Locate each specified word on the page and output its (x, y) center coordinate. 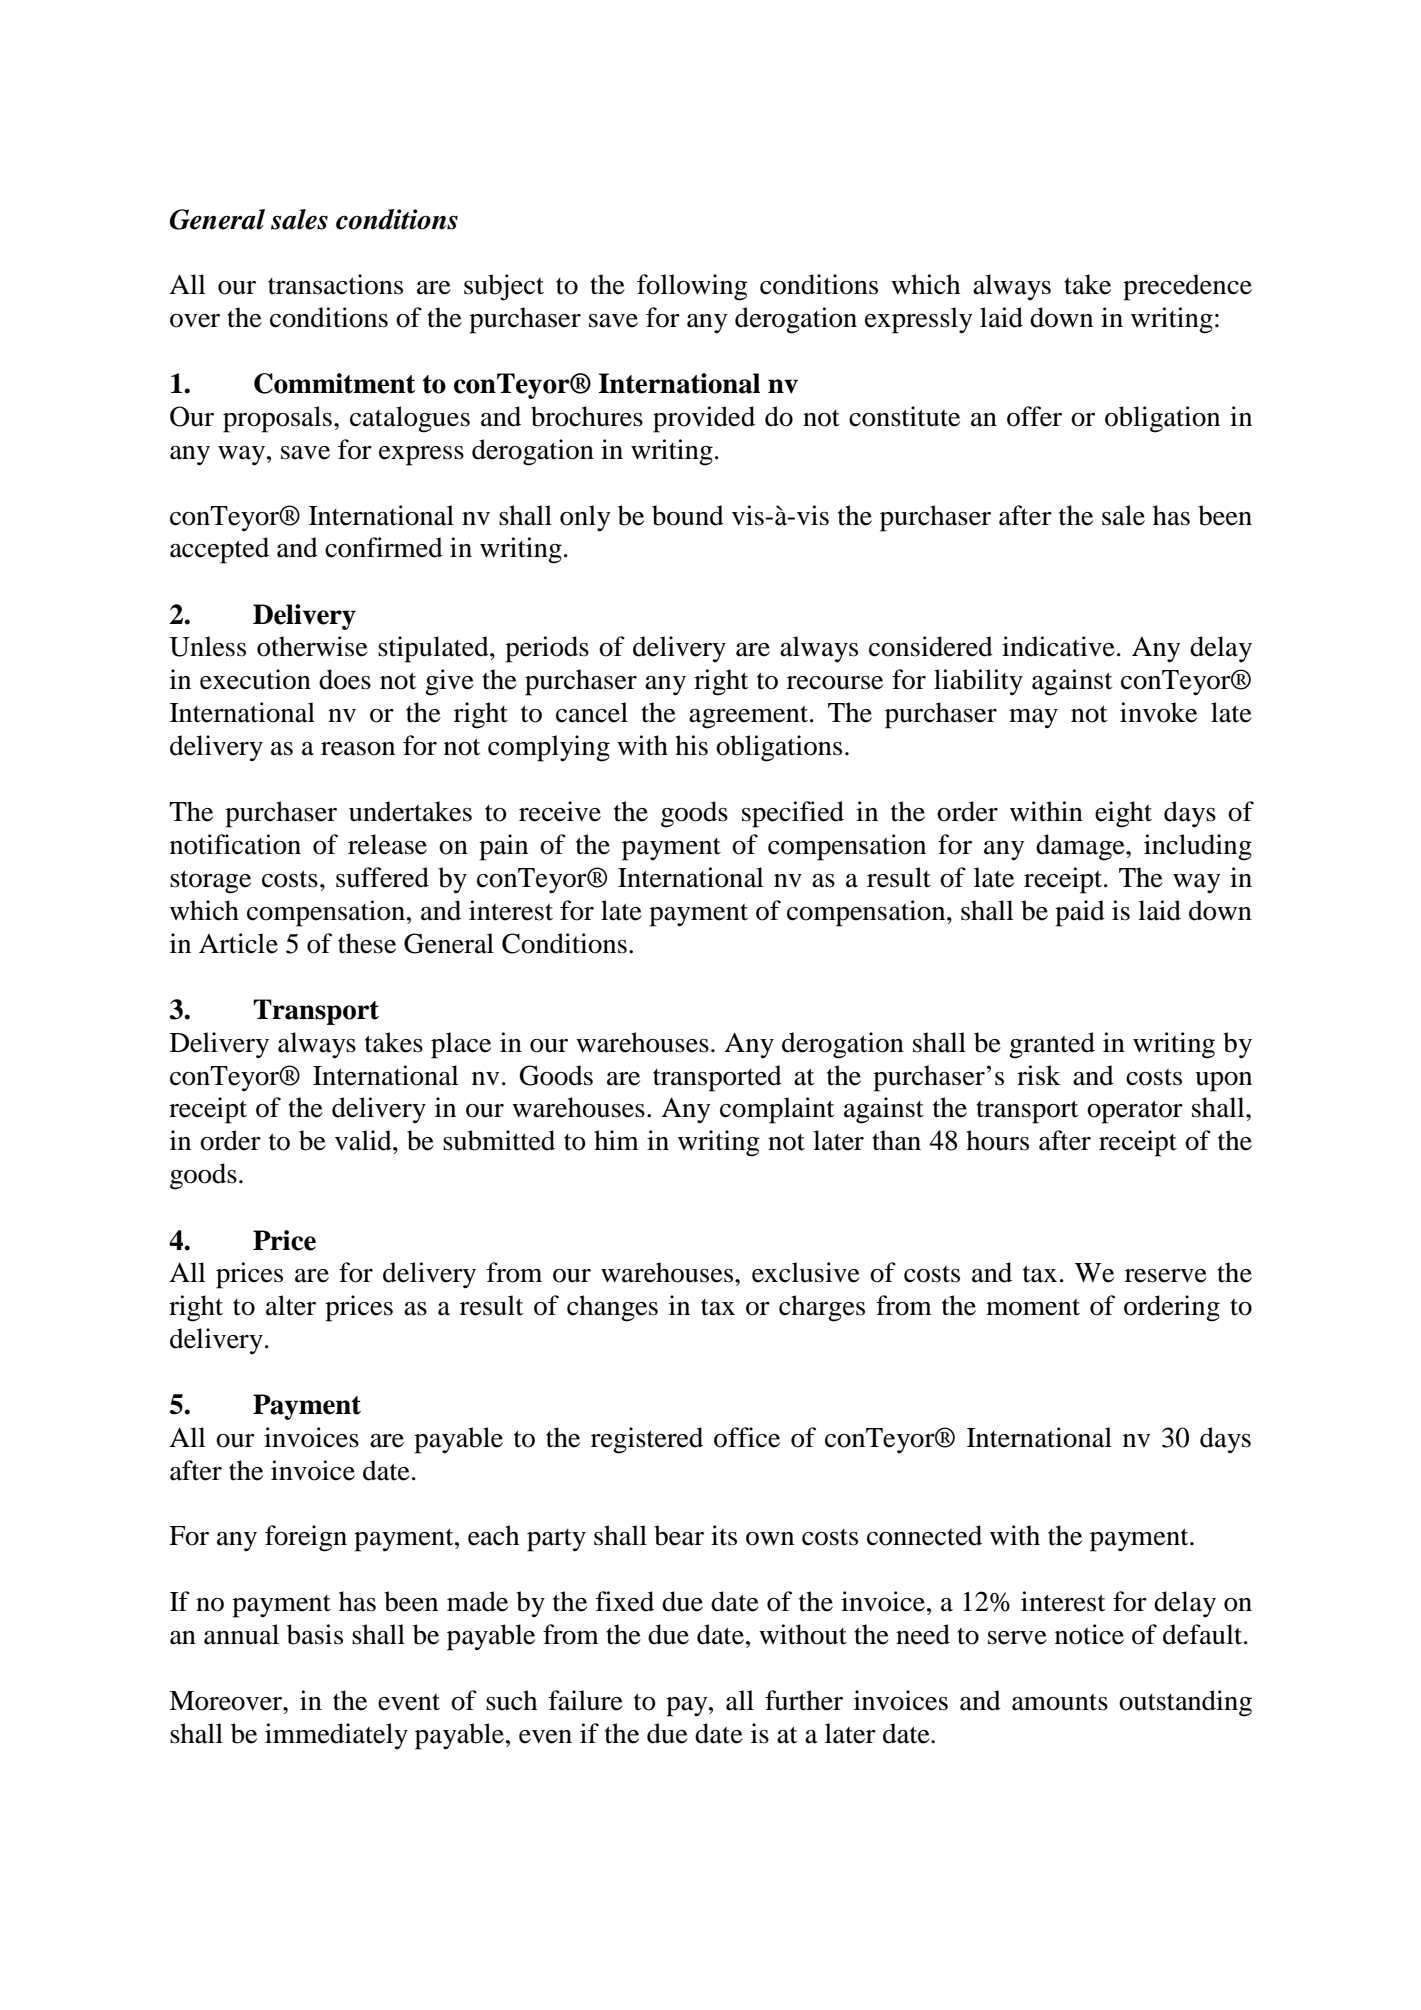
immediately (336, 1736)
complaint (777, 1110)
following (692, 287)
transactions (335, 284)
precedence (1187, 287)
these (367, 943)
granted (1052, 1045)
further (804, 1700)
